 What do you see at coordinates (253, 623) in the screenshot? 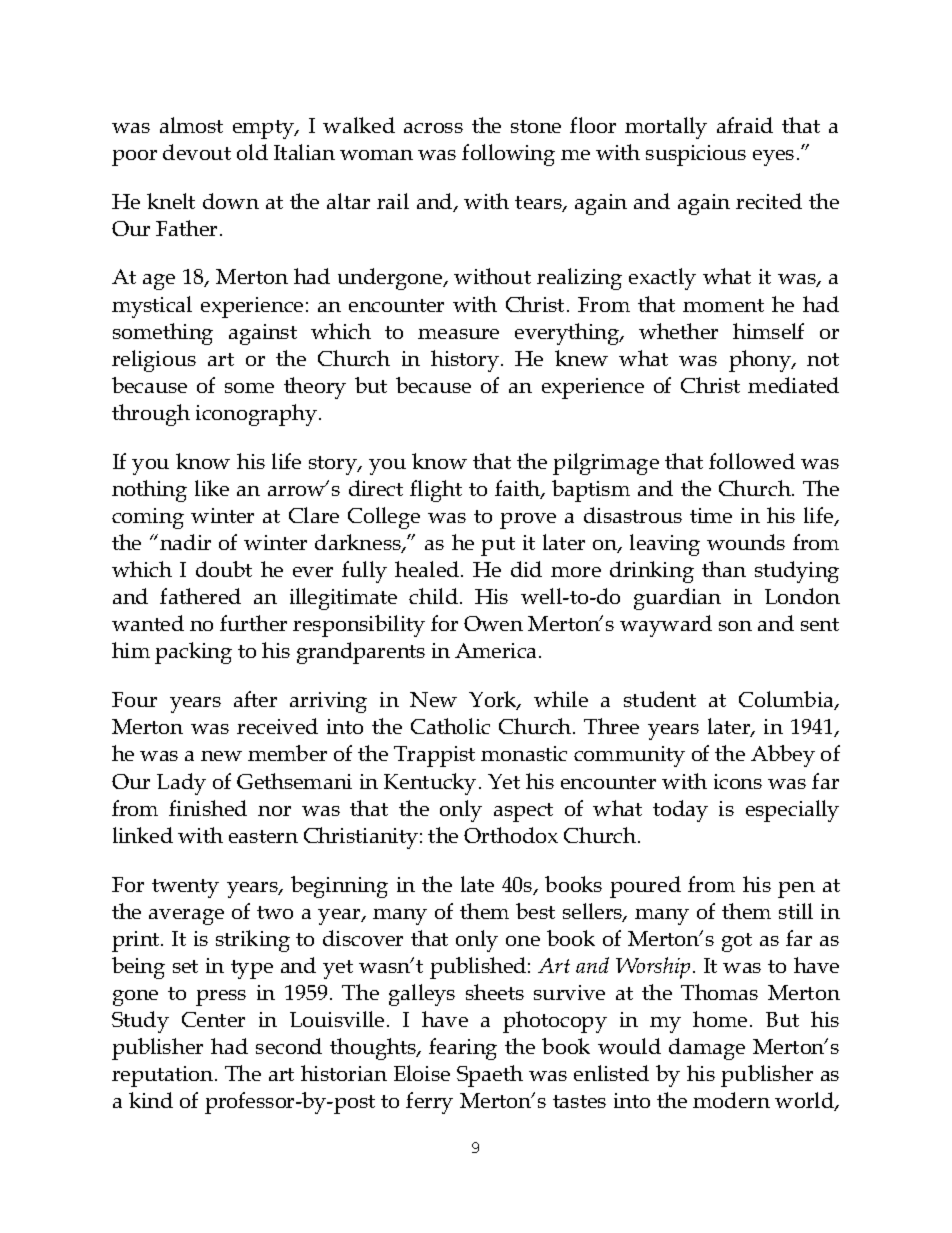
I see `further` at bounding box center [253, 623].
